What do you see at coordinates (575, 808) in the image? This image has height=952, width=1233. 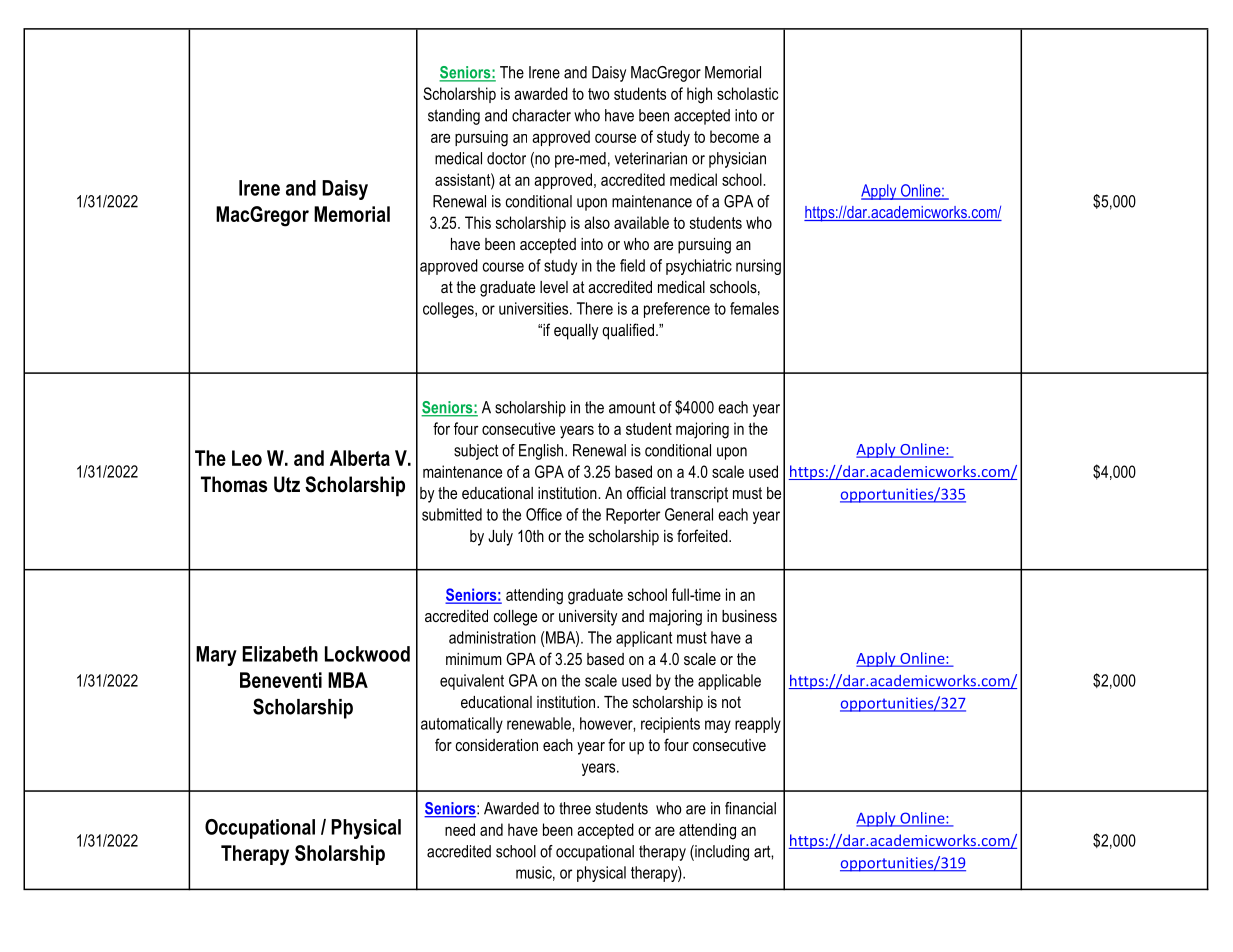 I see `three` at bounding box center [575, 808].
